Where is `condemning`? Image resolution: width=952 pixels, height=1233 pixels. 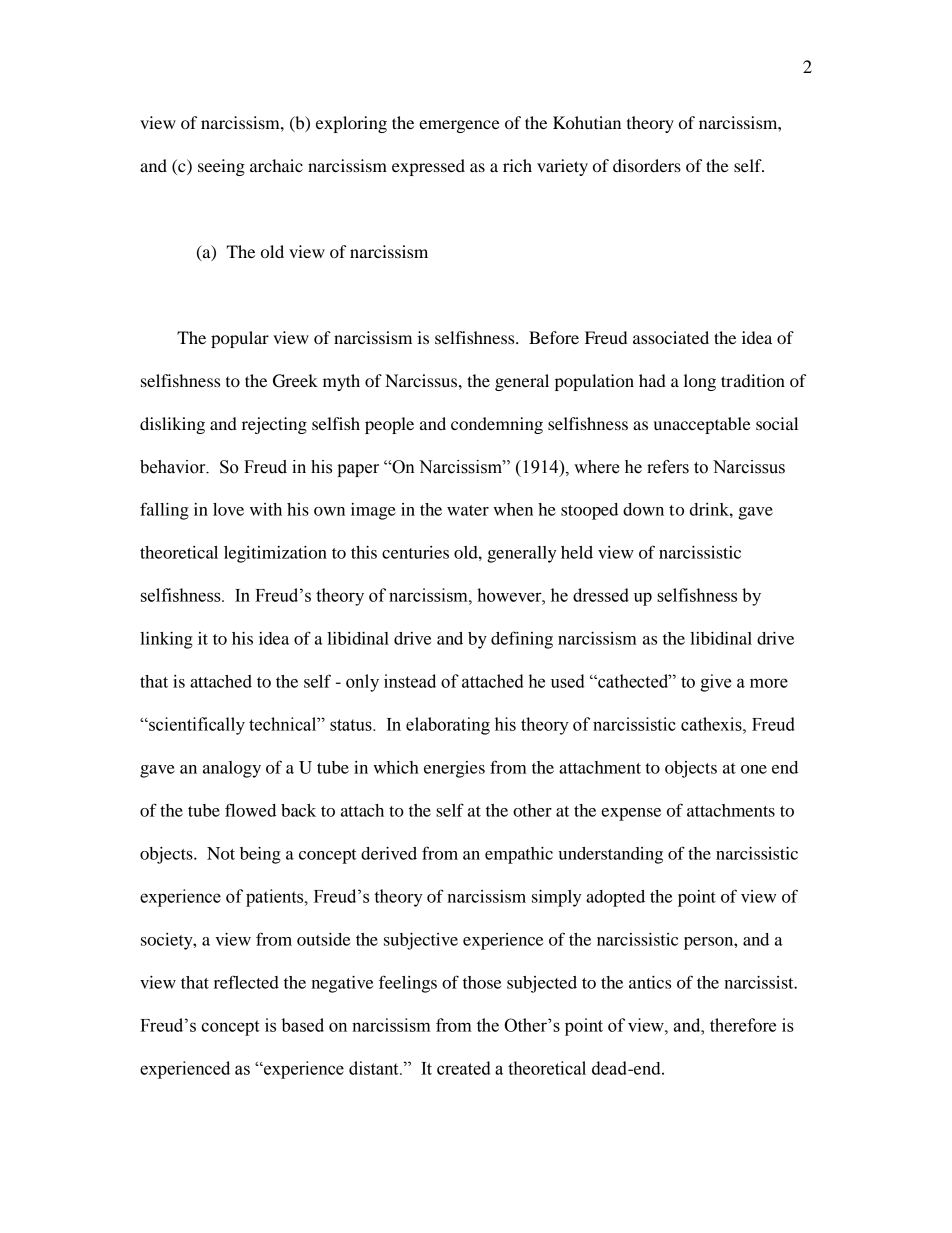
condemning is located at coordinates (497, 425).
